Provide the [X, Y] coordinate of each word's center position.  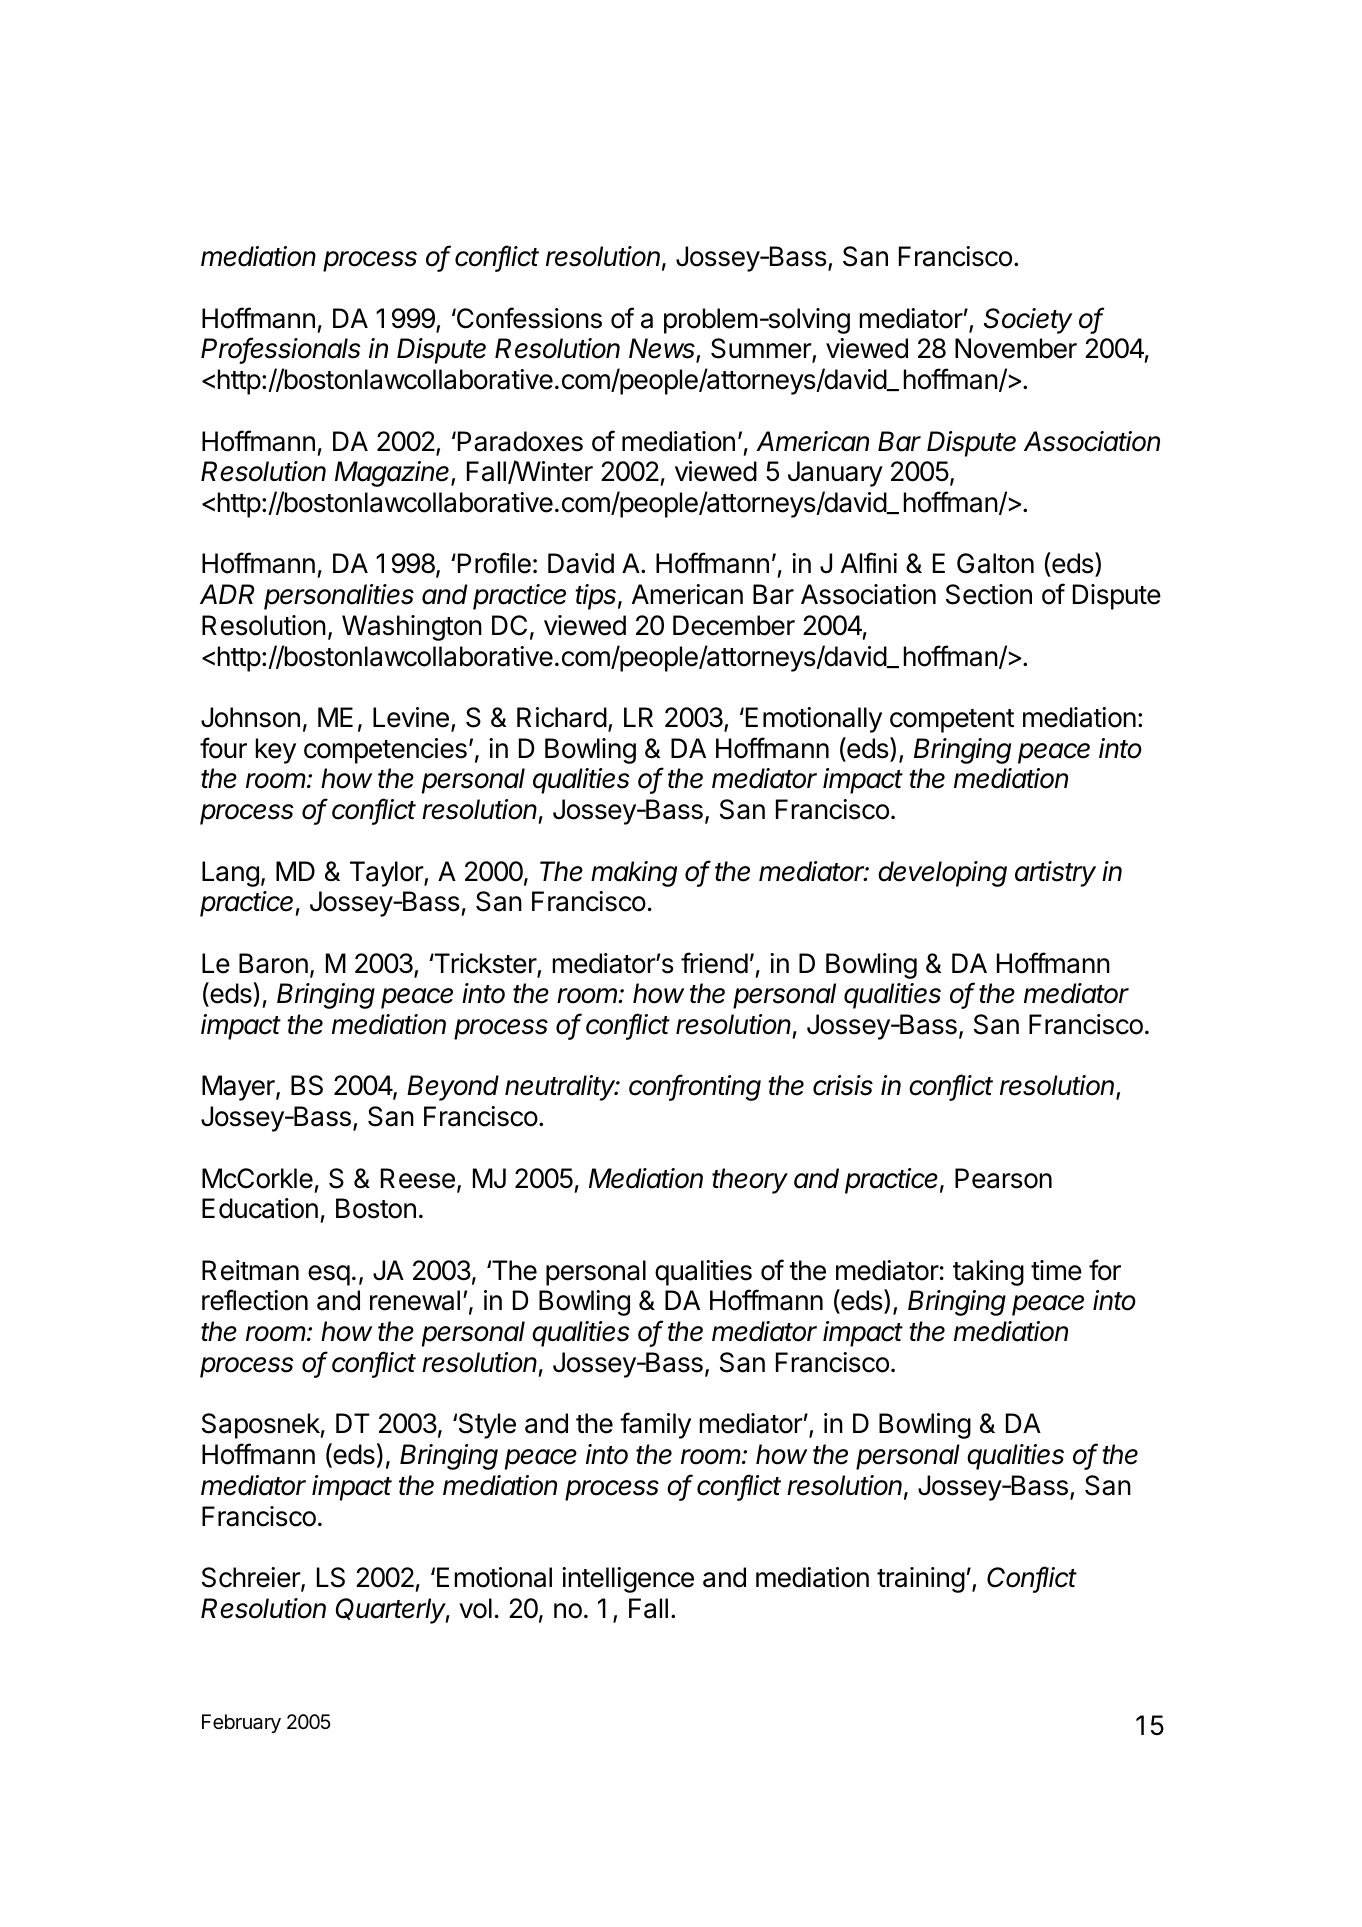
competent [952, 721]
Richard [562, 717]
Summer [762, 350]
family [655, 1425]
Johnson [250, 717]
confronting [695, 1087]
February [241, 1723]
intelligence [628, 1580]
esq [329, 1275]
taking [988, 1273]
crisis [843, 1085]
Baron [273, 963]
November [1016, 348]
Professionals [281, 349]
